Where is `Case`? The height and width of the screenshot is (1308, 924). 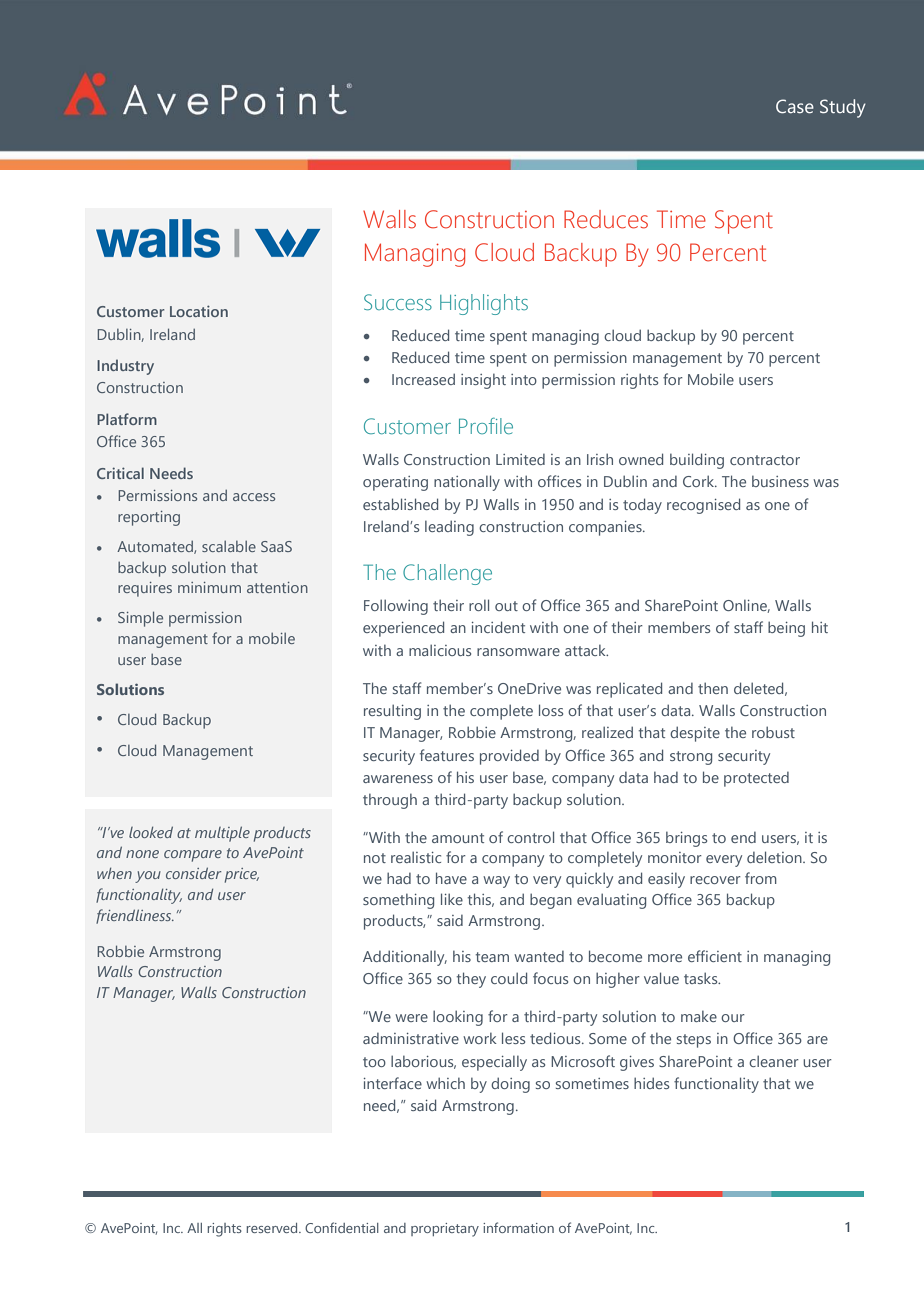 Case is located at coordinates (795, 106).
